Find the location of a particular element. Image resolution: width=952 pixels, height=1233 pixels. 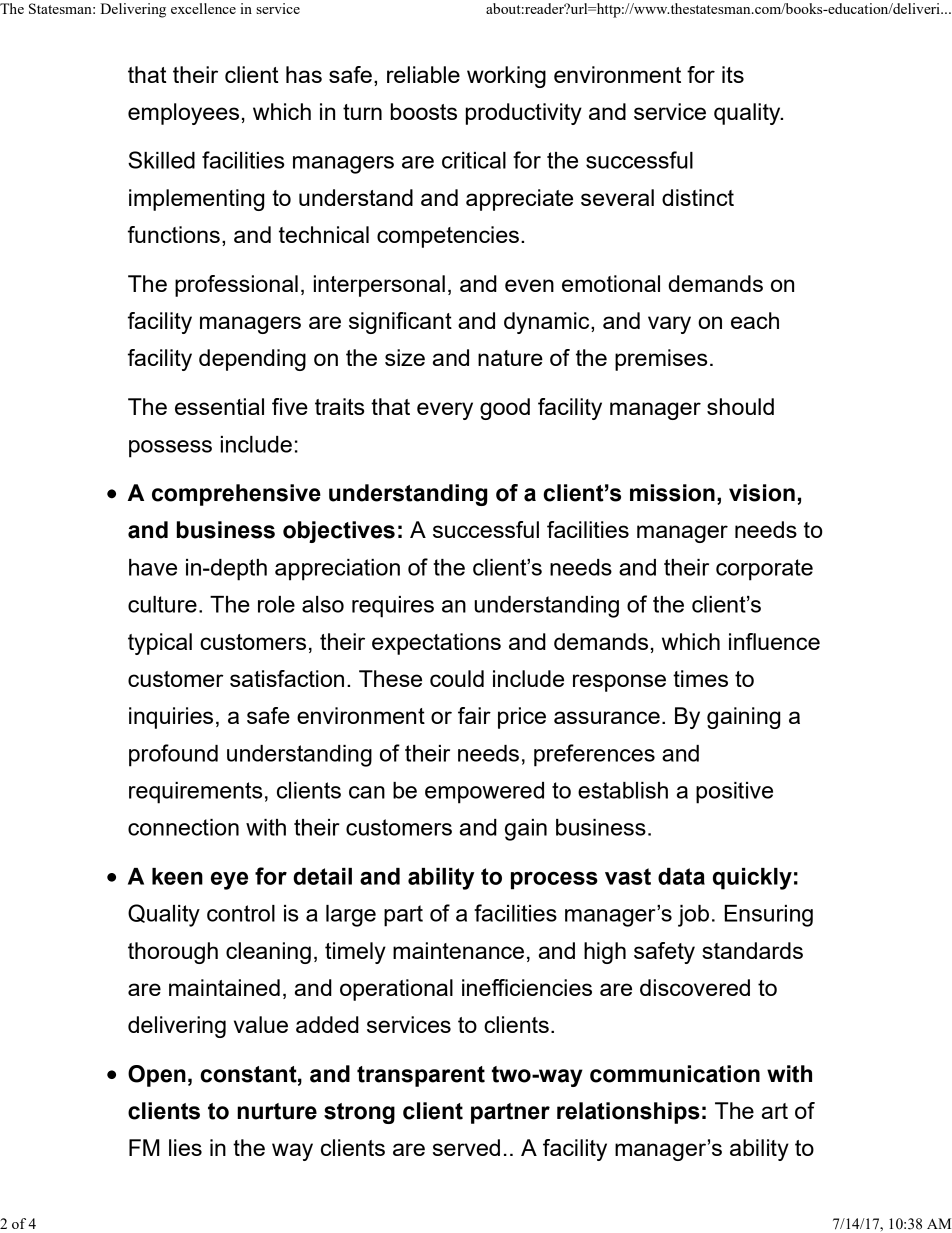

nurture is located at coordinates (277, 1111).
